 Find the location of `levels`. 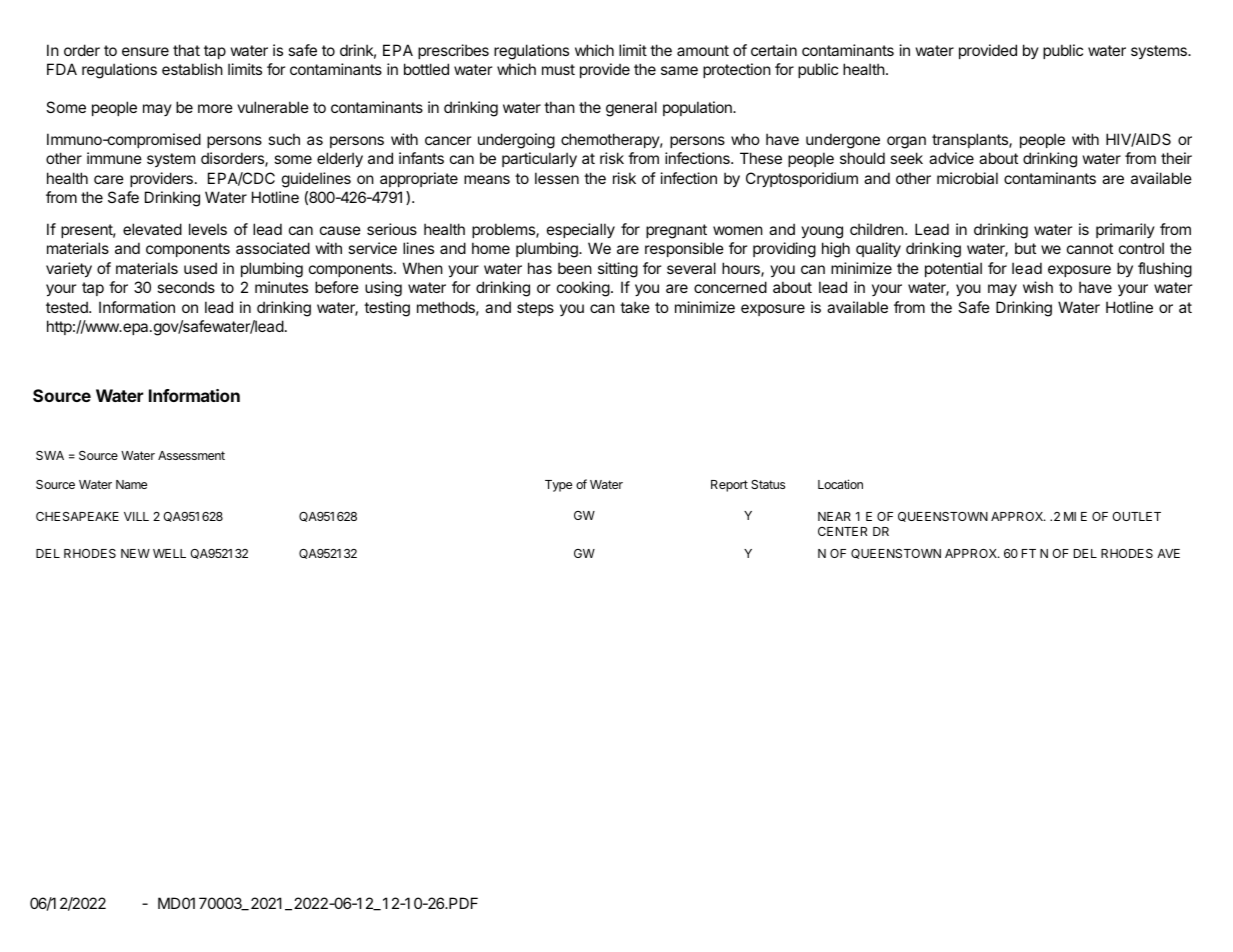

levels is located at coordinates (208, 229).
